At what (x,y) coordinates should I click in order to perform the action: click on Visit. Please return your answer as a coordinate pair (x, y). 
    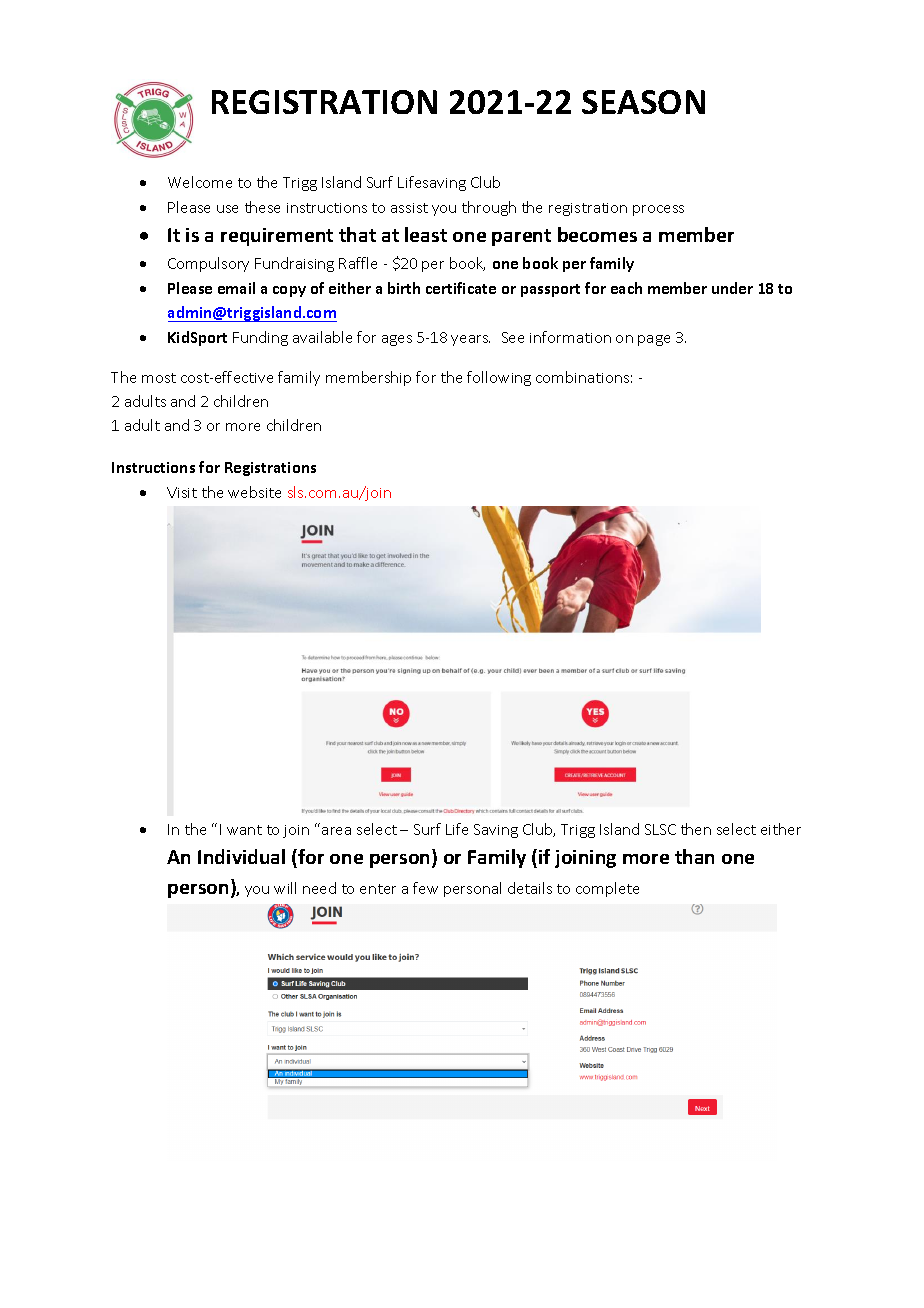
    Looking at the image, I should click on (182, 492).
